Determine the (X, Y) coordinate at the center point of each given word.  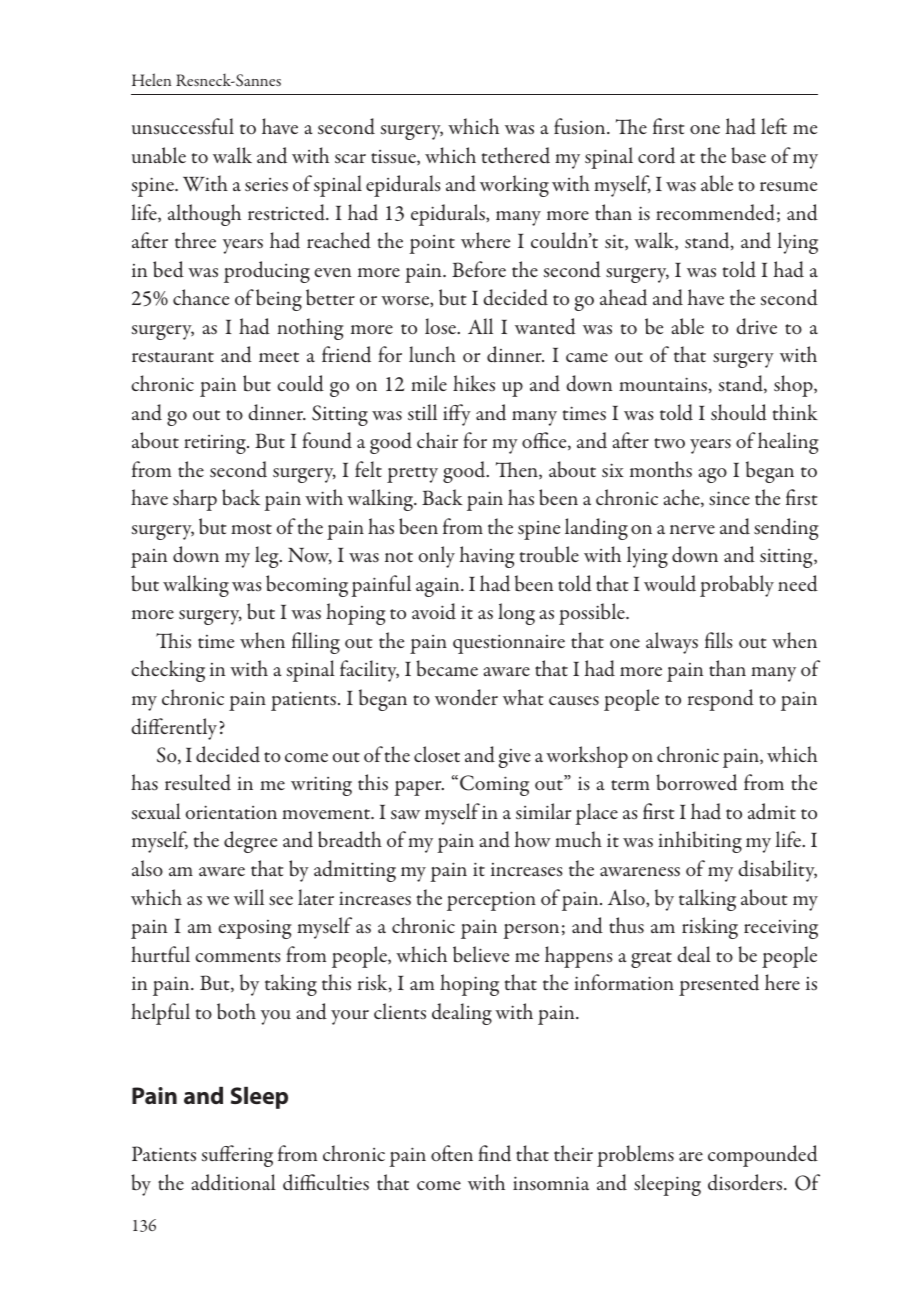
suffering (237, 1156)
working (514, 186)
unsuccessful (183, 126)
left (774, 126)
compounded (763, 1156)
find (494, 1153)
